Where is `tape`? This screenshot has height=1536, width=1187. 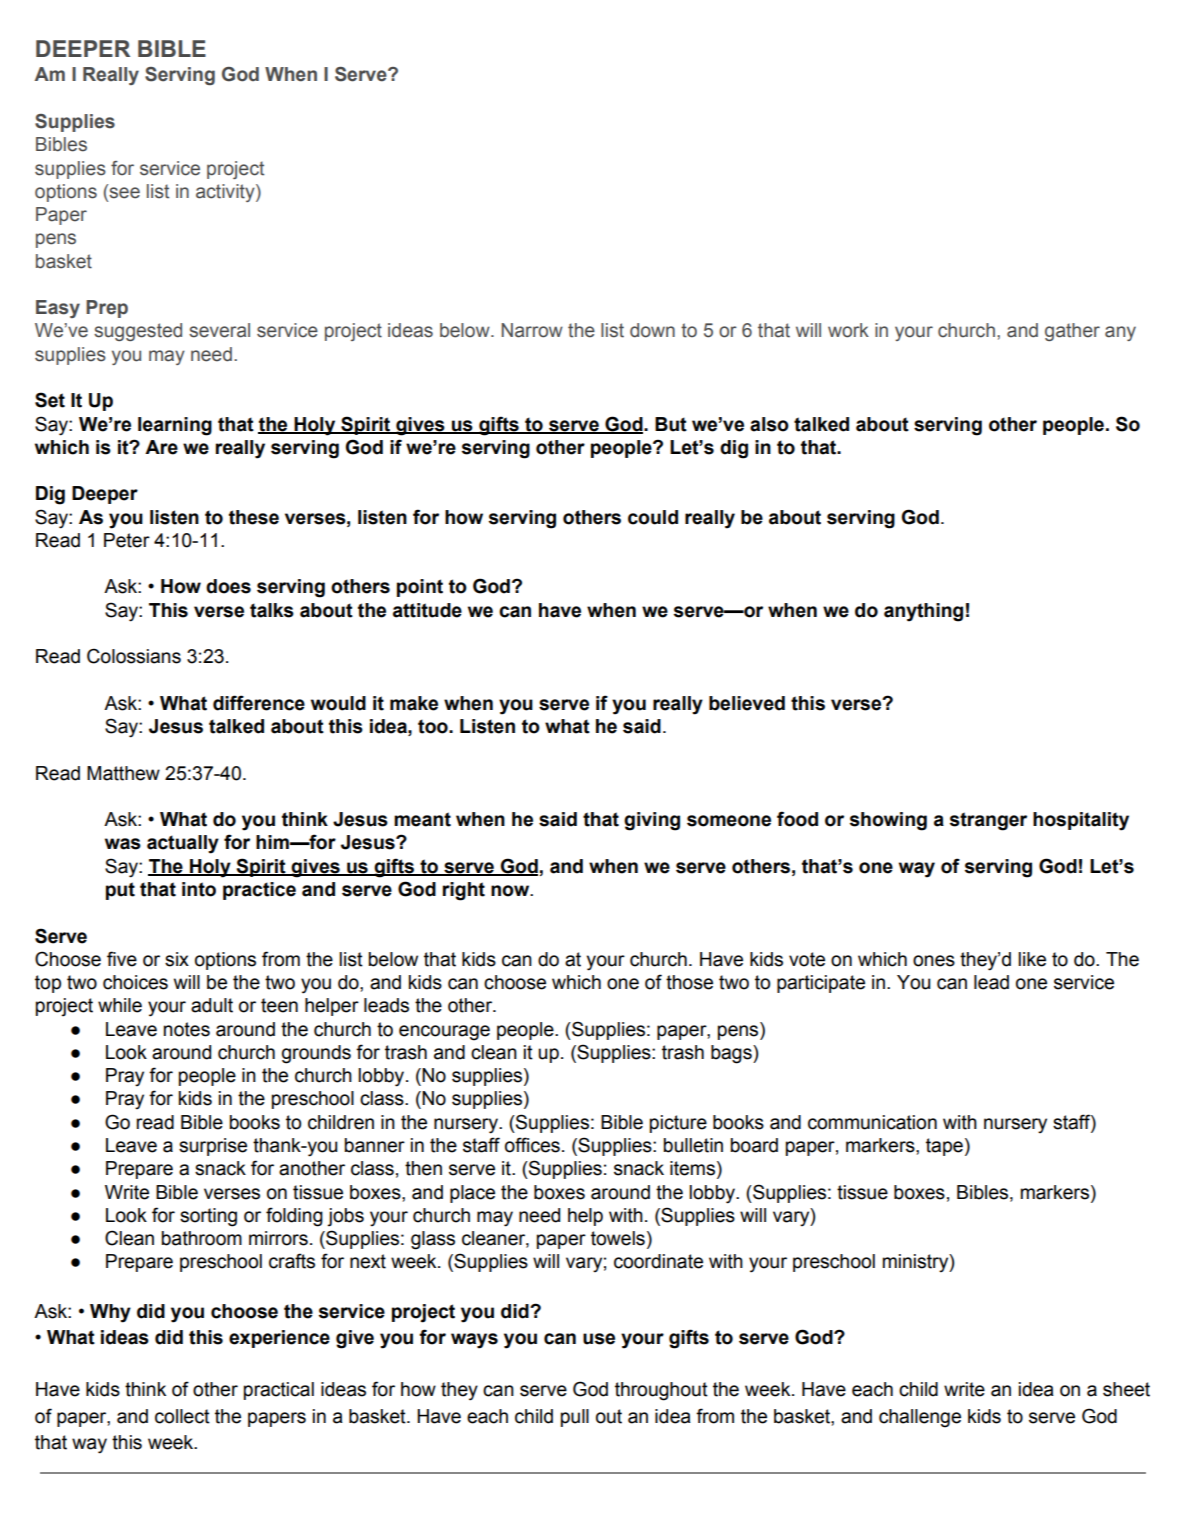
tape is located at coordinates (944, 1147).
